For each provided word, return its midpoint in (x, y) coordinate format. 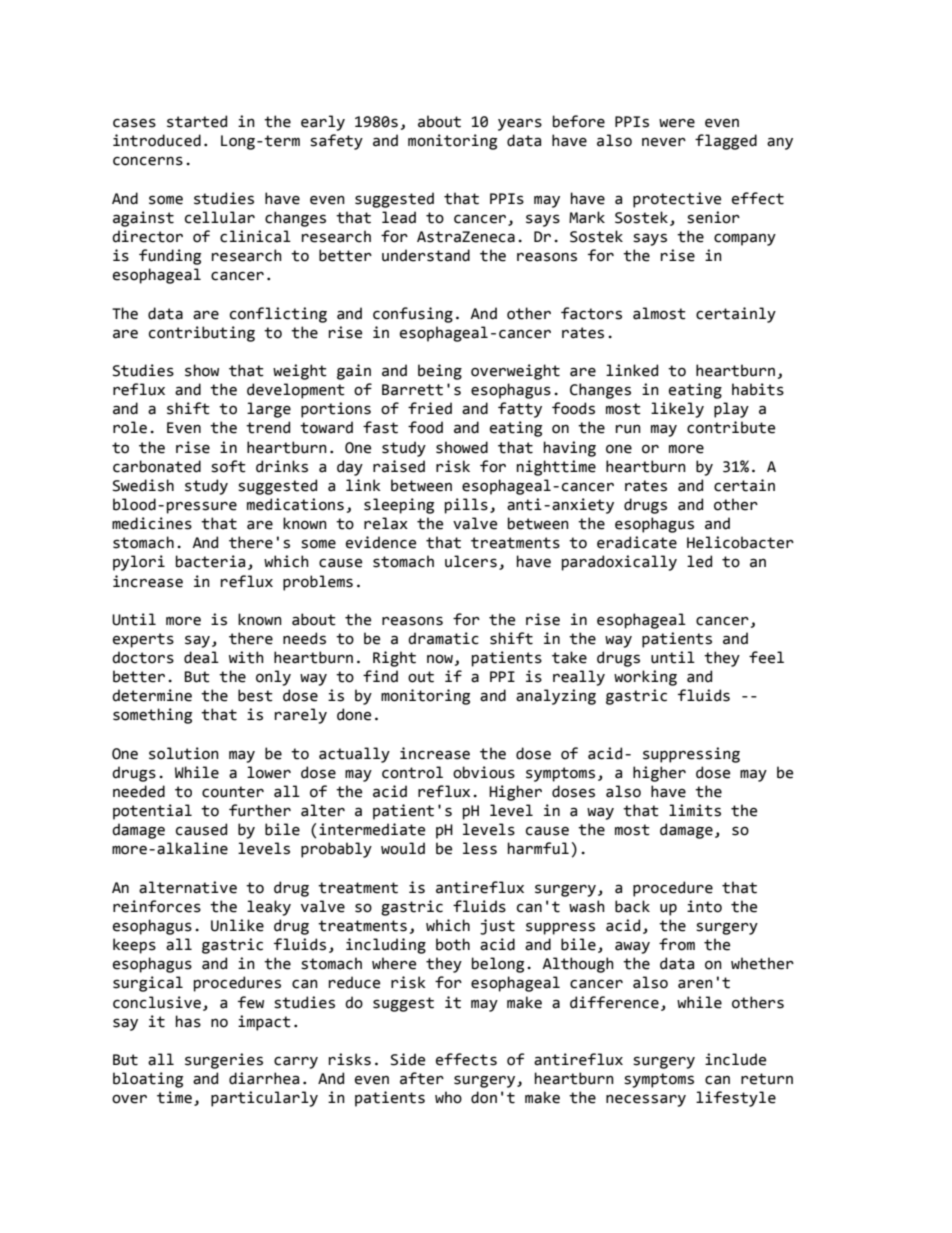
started (197, 121)
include (735, 1059)
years (520, 124)
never (664, 142)
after (422, 1078)
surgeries (224, 1061)
